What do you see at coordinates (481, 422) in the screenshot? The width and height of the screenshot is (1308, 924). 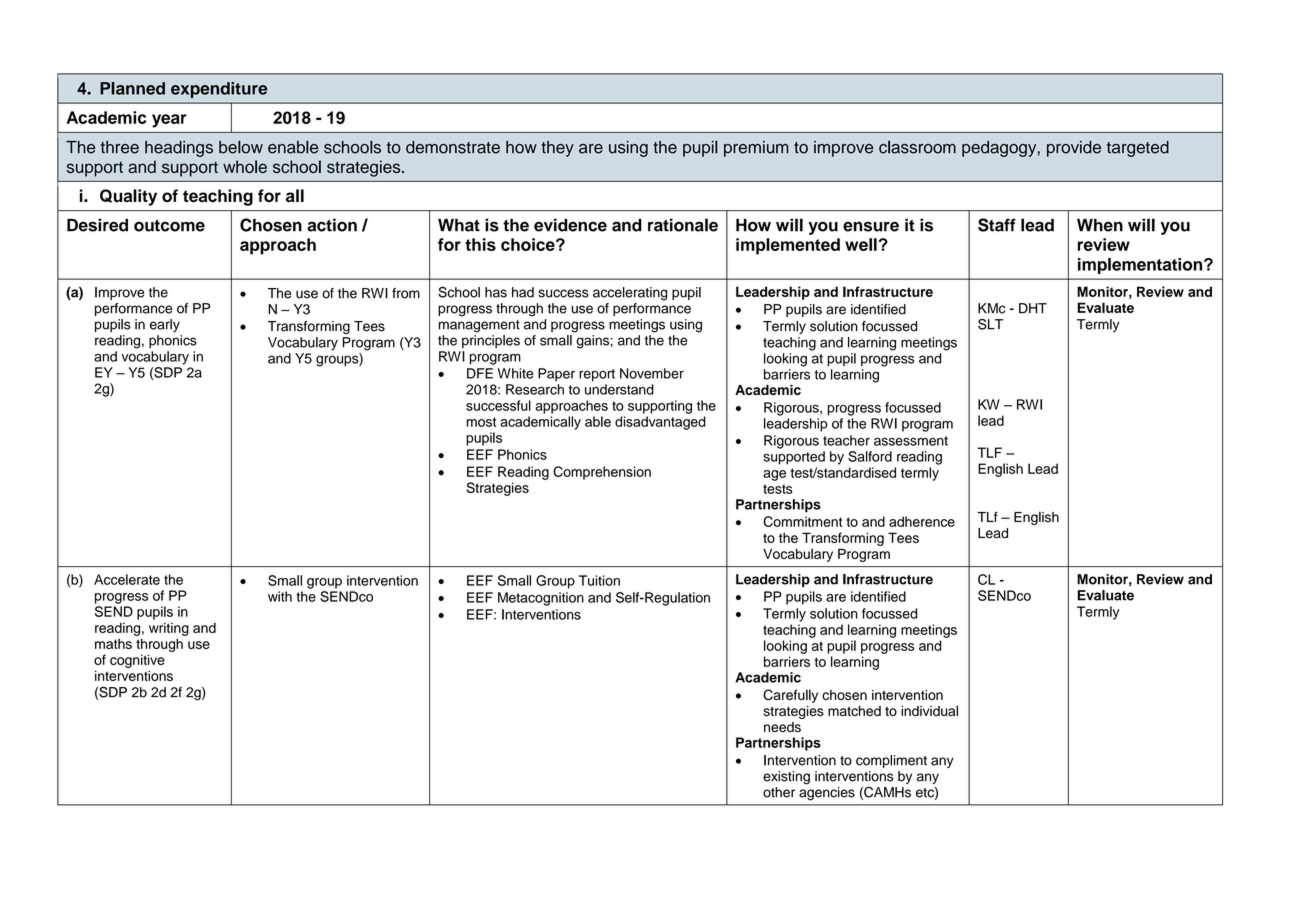 I see `most` at bounding box center [481, 422].
